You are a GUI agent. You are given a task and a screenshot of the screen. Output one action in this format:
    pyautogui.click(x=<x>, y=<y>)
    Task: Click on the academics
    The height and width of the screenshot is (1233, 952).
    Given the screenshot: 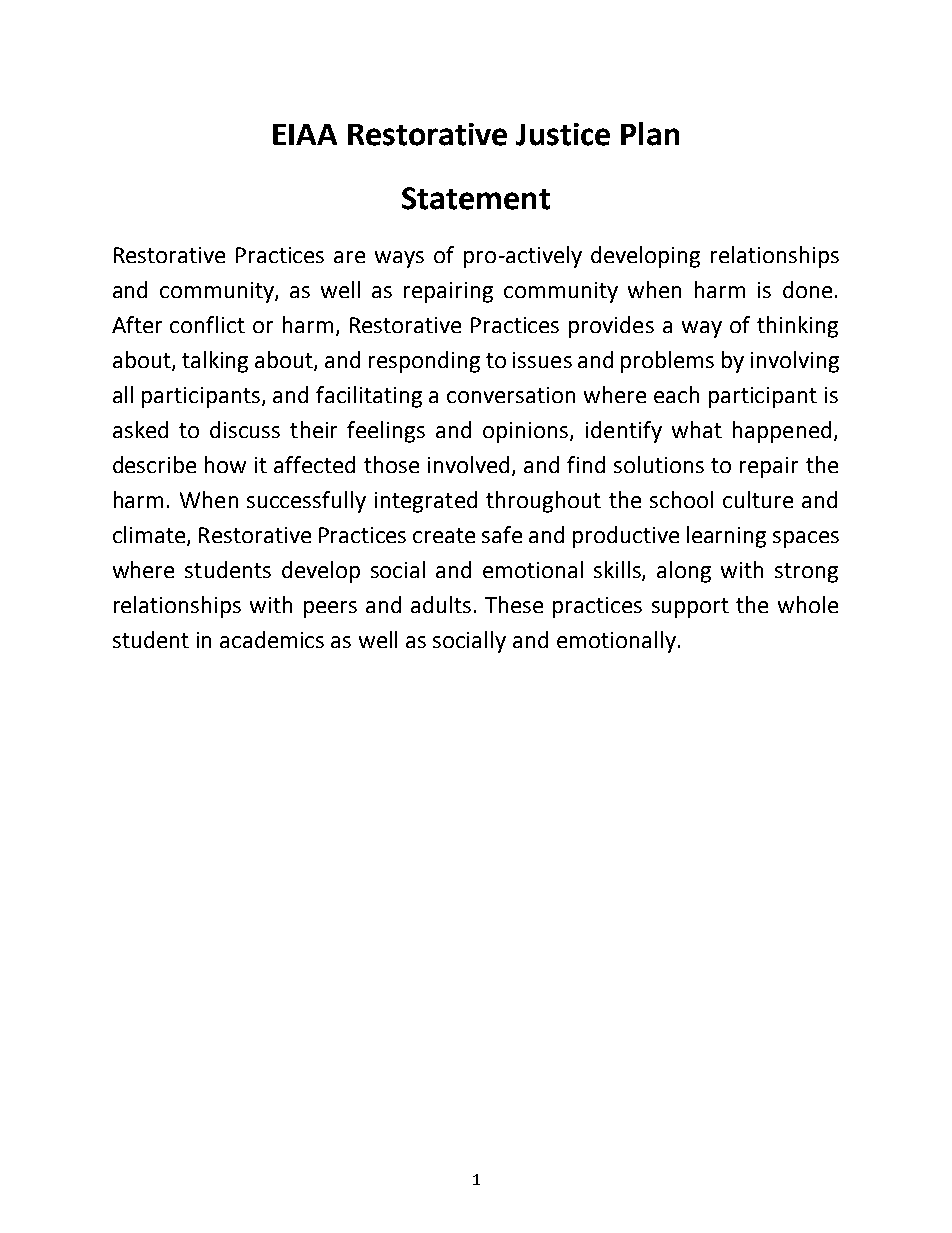 What is the action you would take?
    pyautogui.click(x=272, y=639)
